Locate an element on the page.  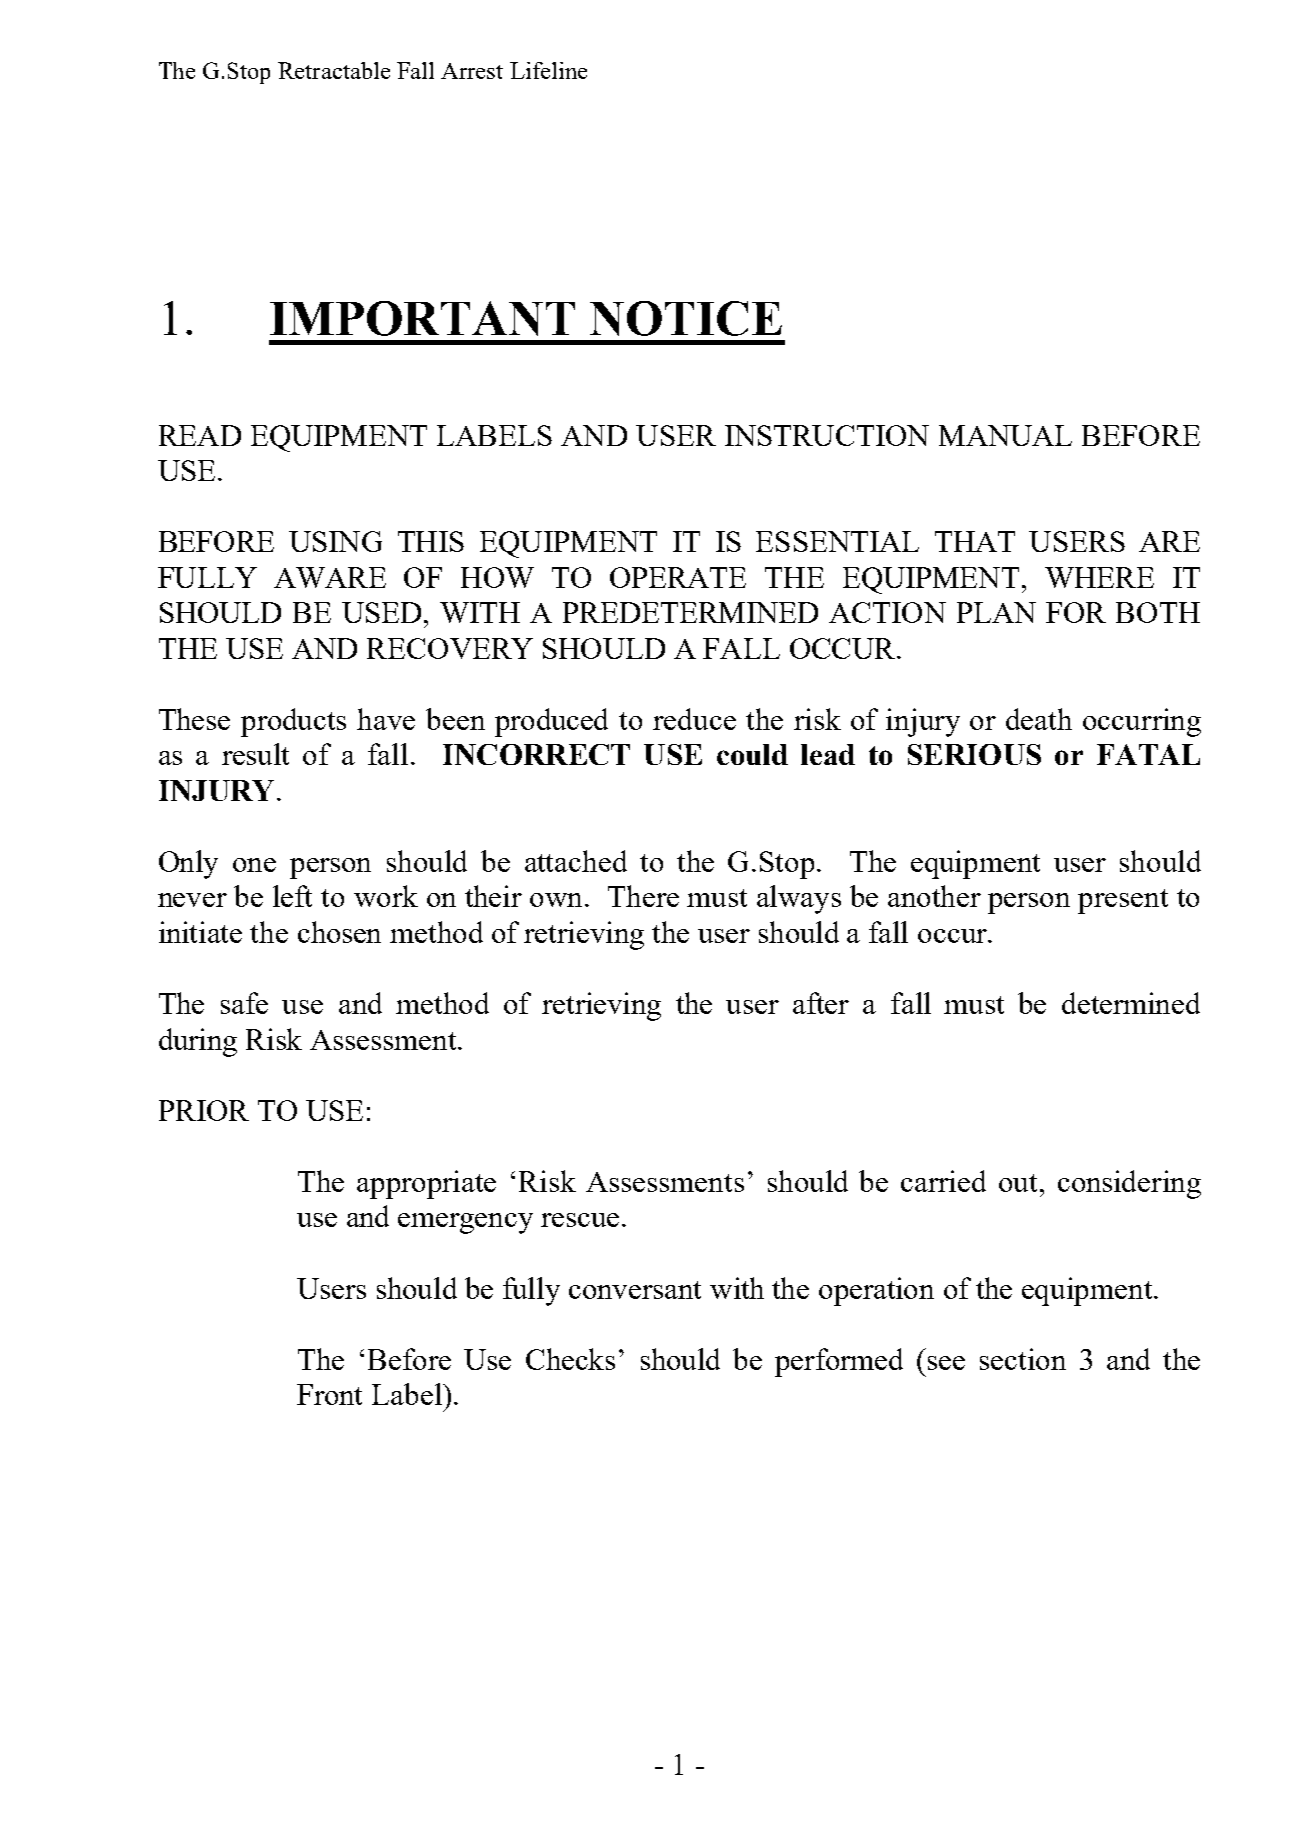
INSTRUCTION is located at coordinates (827, 435).
